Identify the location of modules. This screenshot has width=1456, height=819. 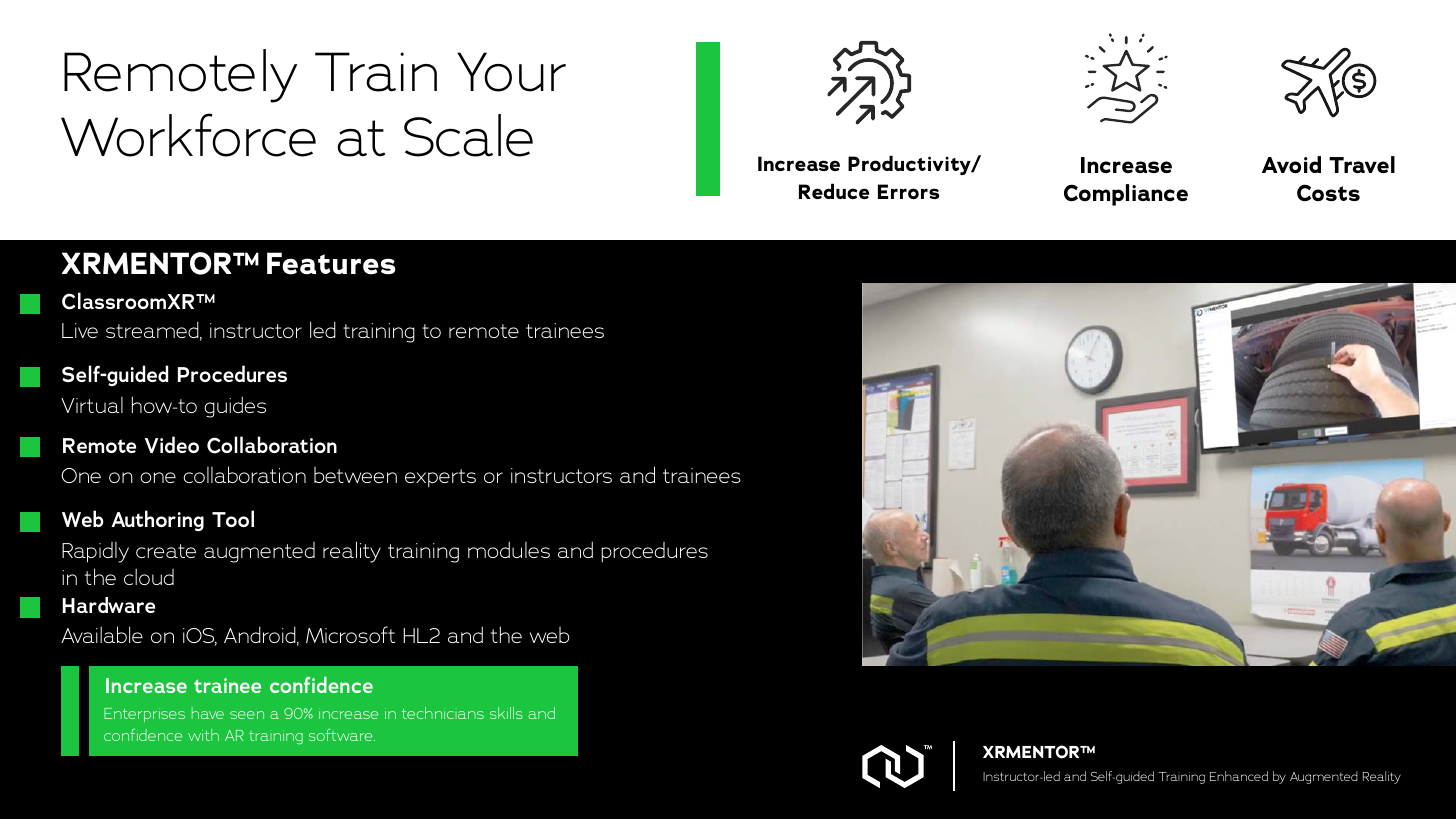
(509, 549).
